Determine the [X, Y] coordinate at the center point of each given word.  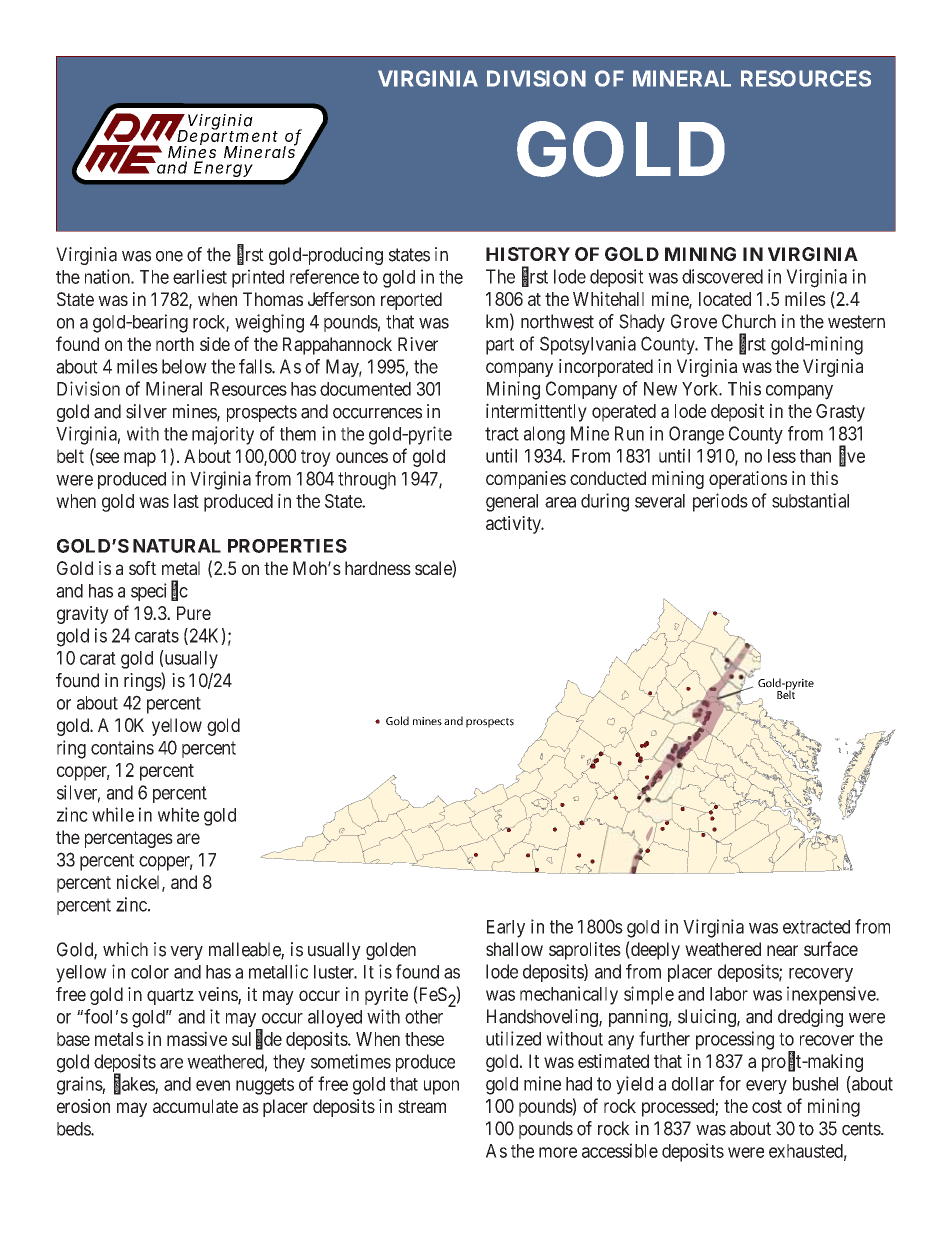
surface [831, 948]
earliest [200, 276]
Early [506, 929]
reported [411, 301]
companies [526, 480]
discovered [722, 276]
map [140, 459]
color [150, 972]
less [782, 456]
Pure [194, 613]
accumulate [195, 1106]
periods [720, 502]
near [782, 950]
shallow [514, 949]
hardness [378, 568]
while [113, 814]
